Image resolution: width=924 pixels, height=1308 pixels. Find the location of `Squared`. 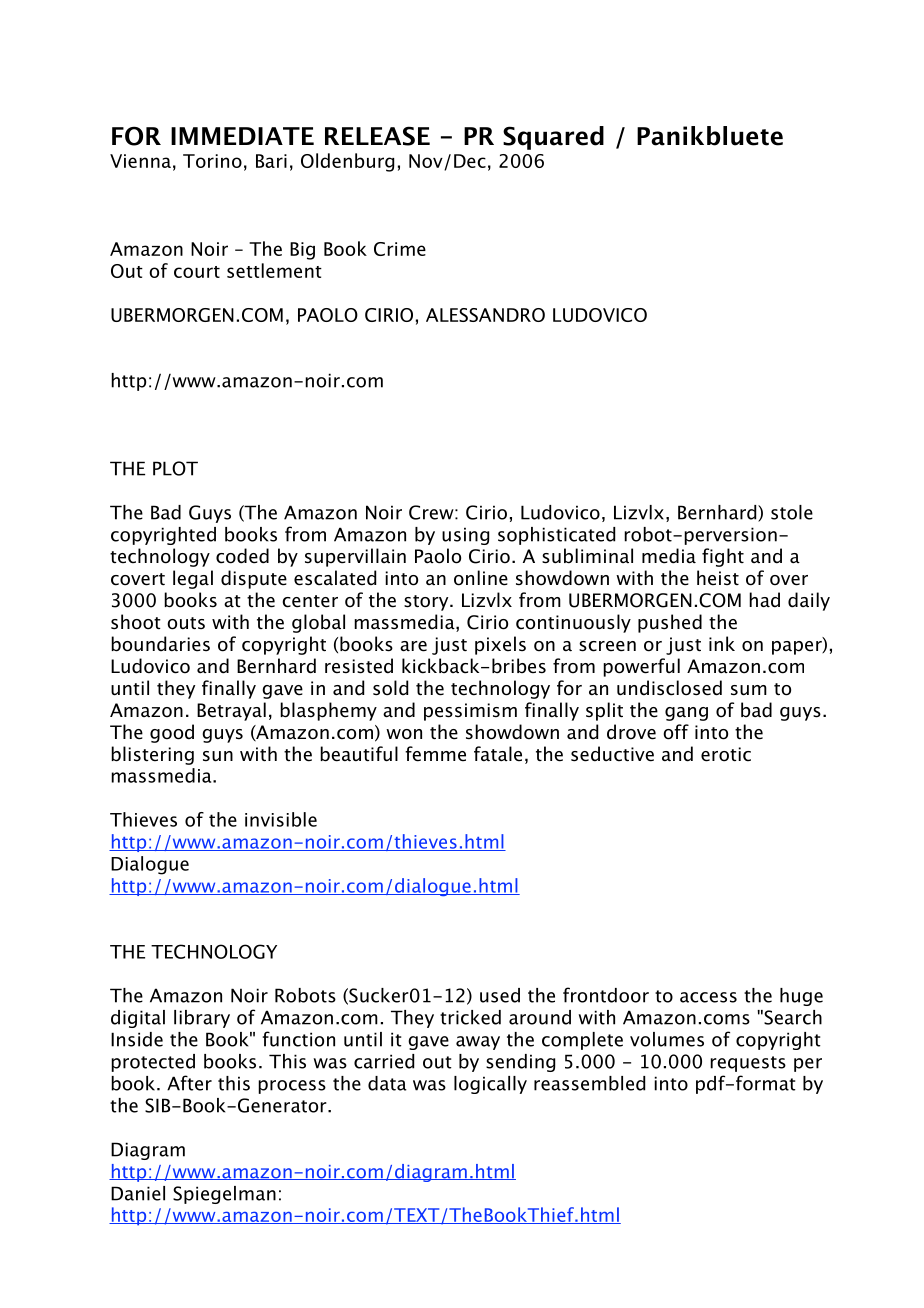

Squared is located at coordinates (553, 138).
